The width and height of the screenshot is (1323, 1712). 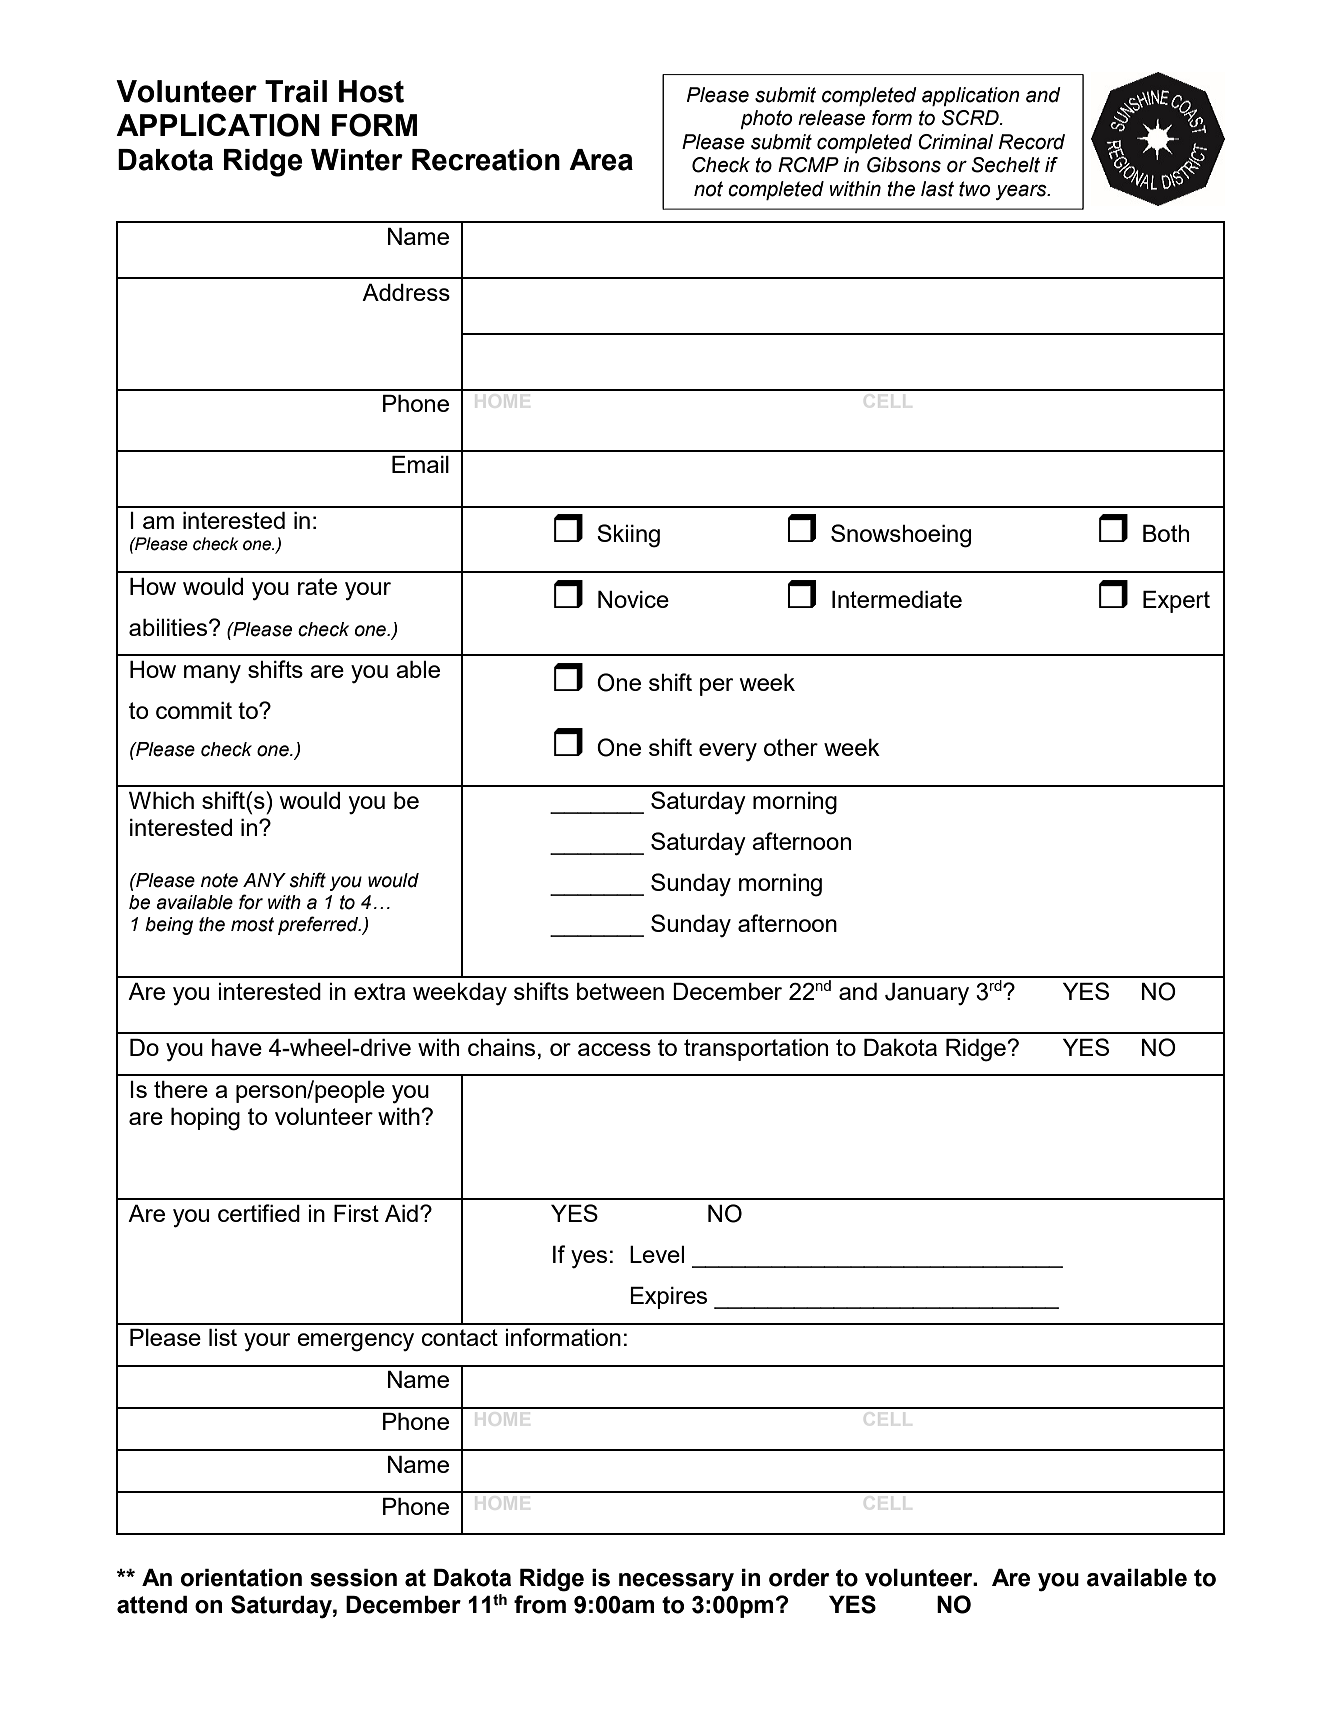 I want to click on necessary, so click(x=676, y=1582).
